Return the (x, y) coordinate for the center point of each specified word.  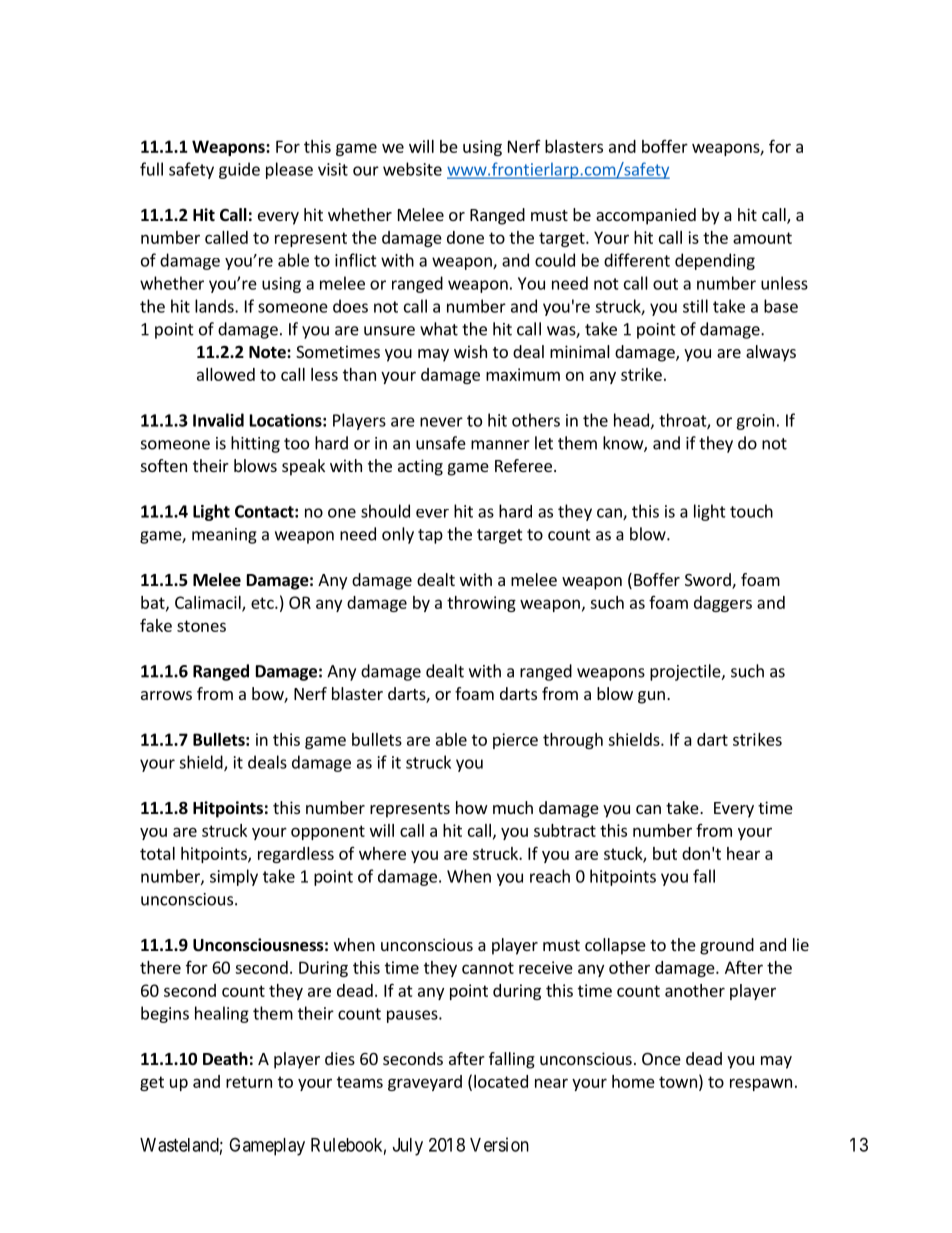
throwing (481, 604)
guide (239, 170)
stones (201, 626)
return (249, 1082)
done (465, 237)
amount (762, 238)
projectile (686, 672)
